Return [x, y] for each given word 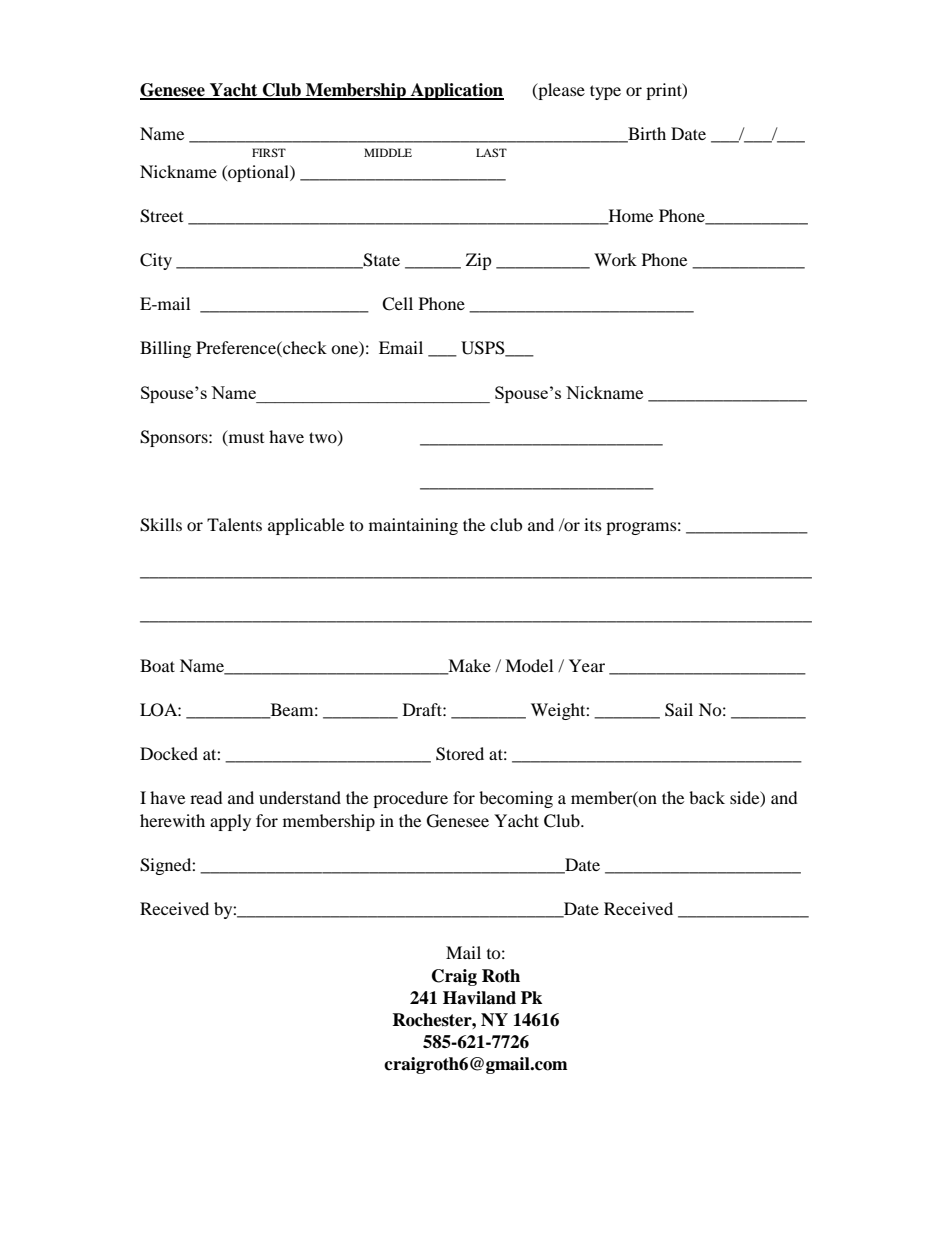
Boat [157, 665]
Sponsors [175, 438]
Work [615, 259]
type [605, 92]
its [593, 524]
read [206, 797]
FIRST [269, 152]
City [156, 261]
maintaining [413, 526]
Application [456, 91]
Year [587, 665]
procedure [410, 799]
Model [529, 665]
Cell [397, 304]
